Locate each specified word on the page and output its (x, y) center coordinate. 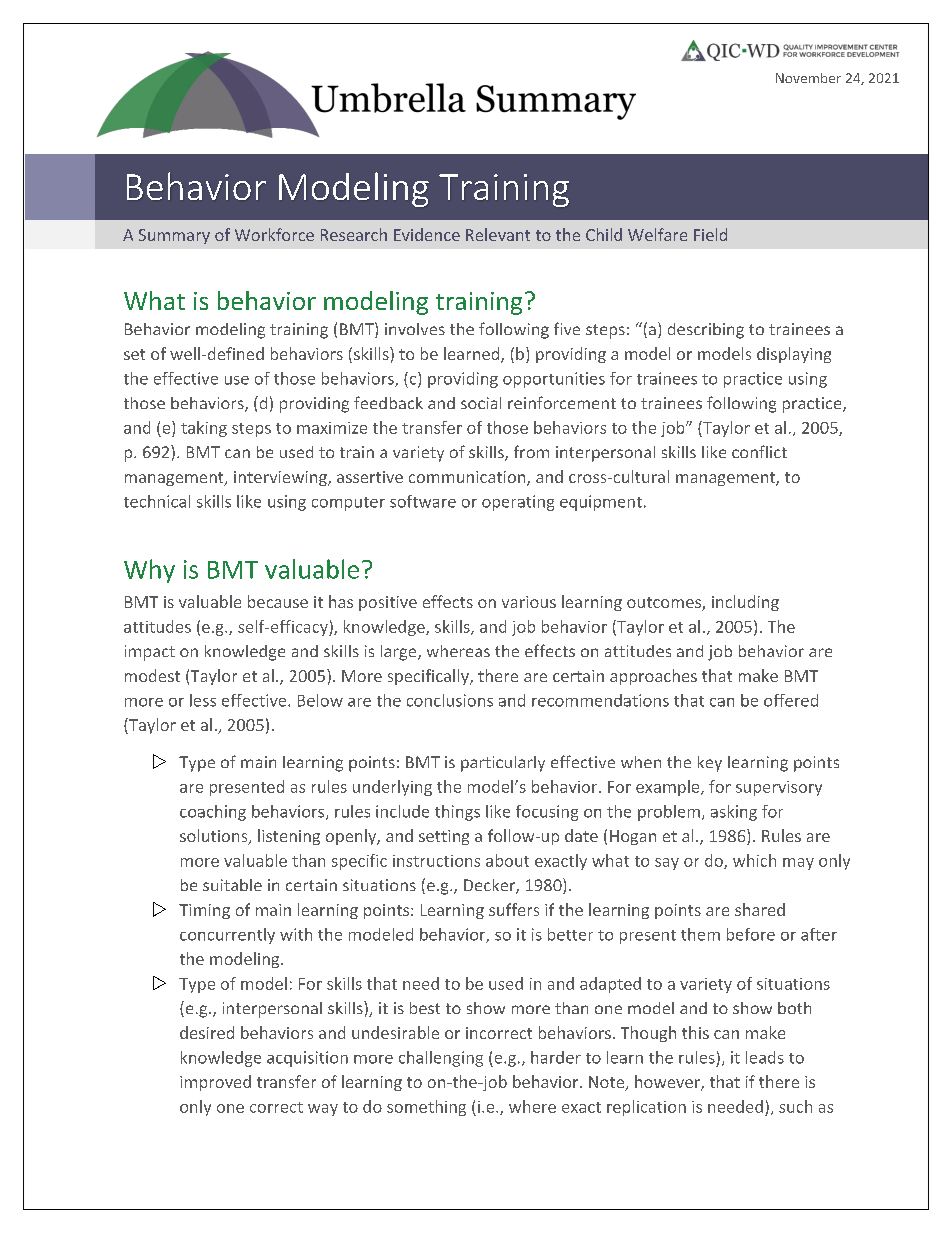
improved (215, 1083)
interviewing (281, 478)
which (754, 860)
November (808, 78)
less (203, 700)
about (507, 860)
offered (791, 700)
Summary (174, 236)
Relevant (498, 234)
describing (706, 331)
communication (468, 478)
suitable (232, 885)
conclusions (450, 700)
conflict (759, 451)
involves (415, 329)
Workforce (274, 234)
